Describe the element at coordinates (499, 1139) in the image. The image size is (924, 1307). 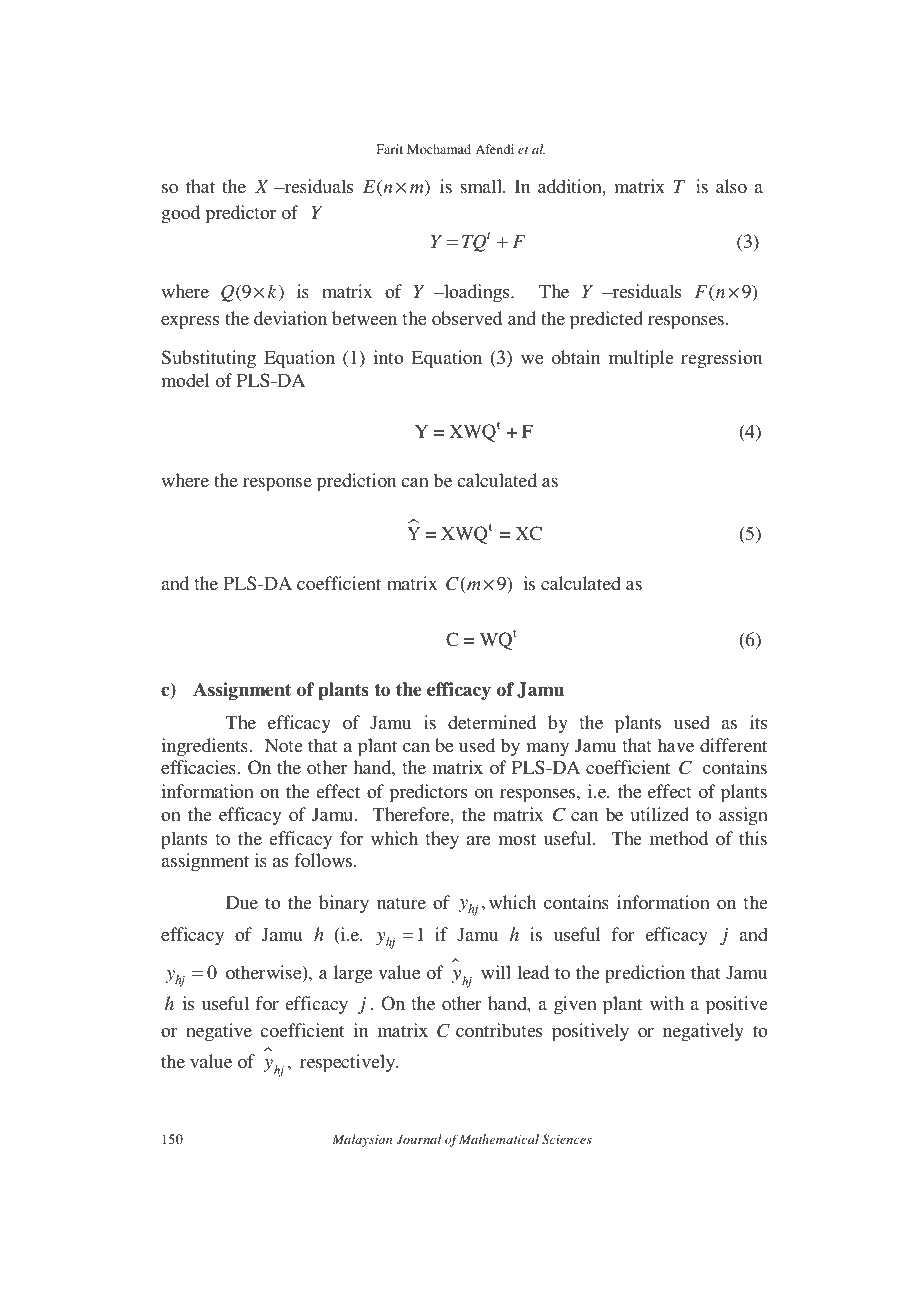
I see `Mathematical` at that location.
